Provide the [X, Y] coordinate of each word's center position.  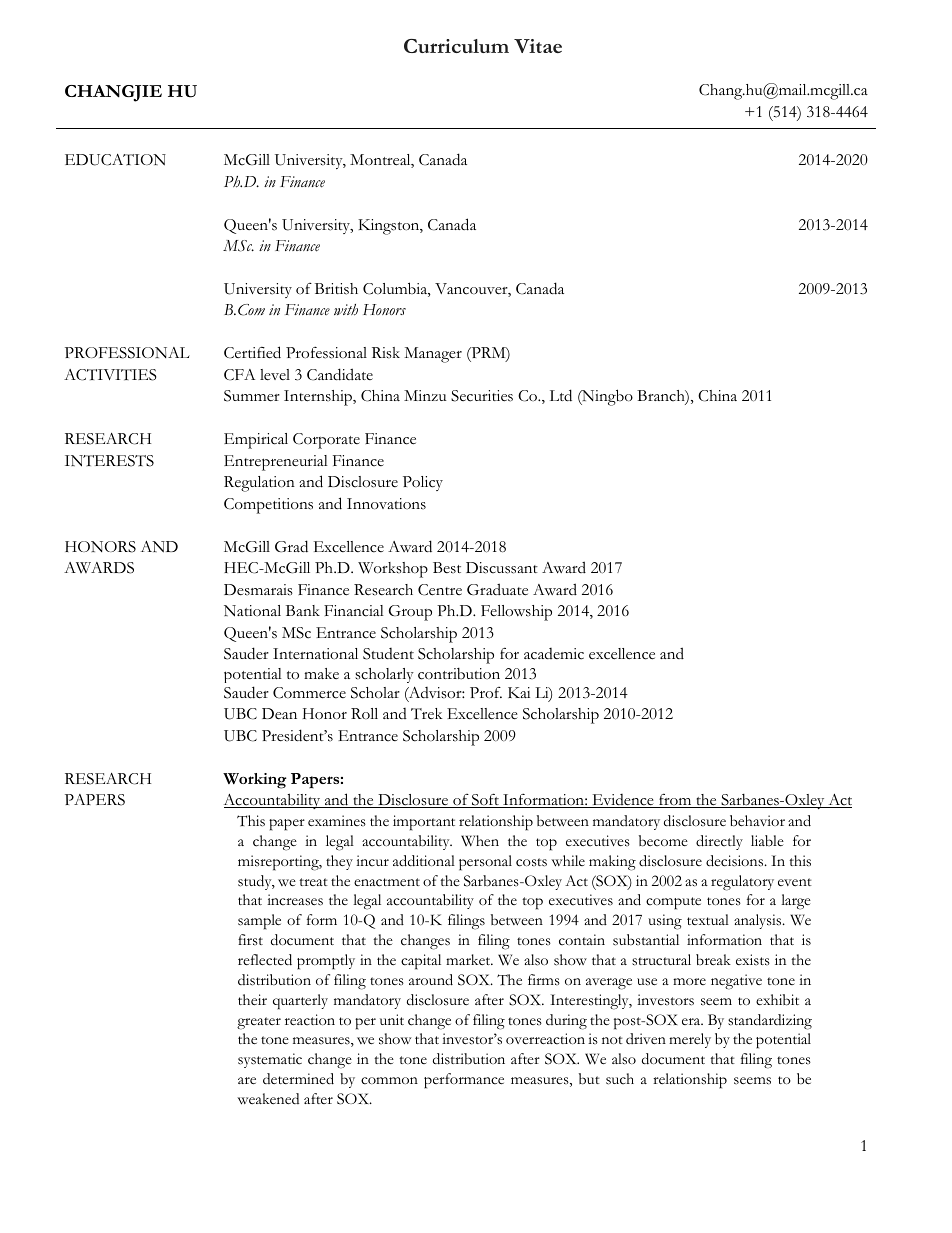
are [247, 1080]
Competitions [268, 506]
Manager [433, 355]
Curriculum [456, 46]
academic [554, 654]
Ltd [561, 395]
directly [719, 842]
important [424, 823]
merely [690, 1040]
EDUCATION [115, 160]
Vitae [538, 46]
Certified [252, 352]
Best [447, 568]
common [389, 1081]
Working [255, 781]
